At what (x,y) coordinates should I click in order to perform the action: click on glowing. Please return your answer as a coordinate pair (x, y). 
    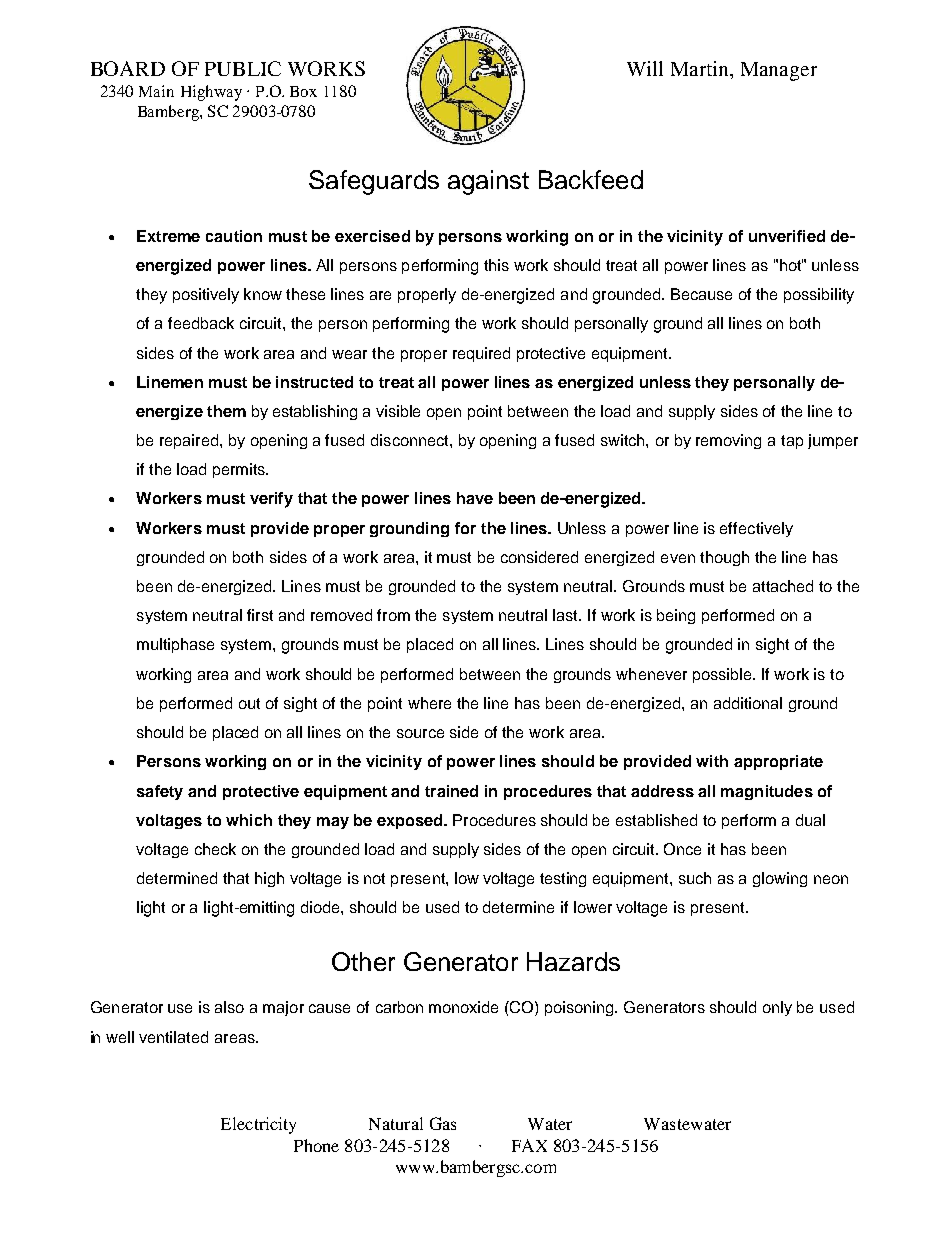
    Looking at the image, I should click on (780, 879).
